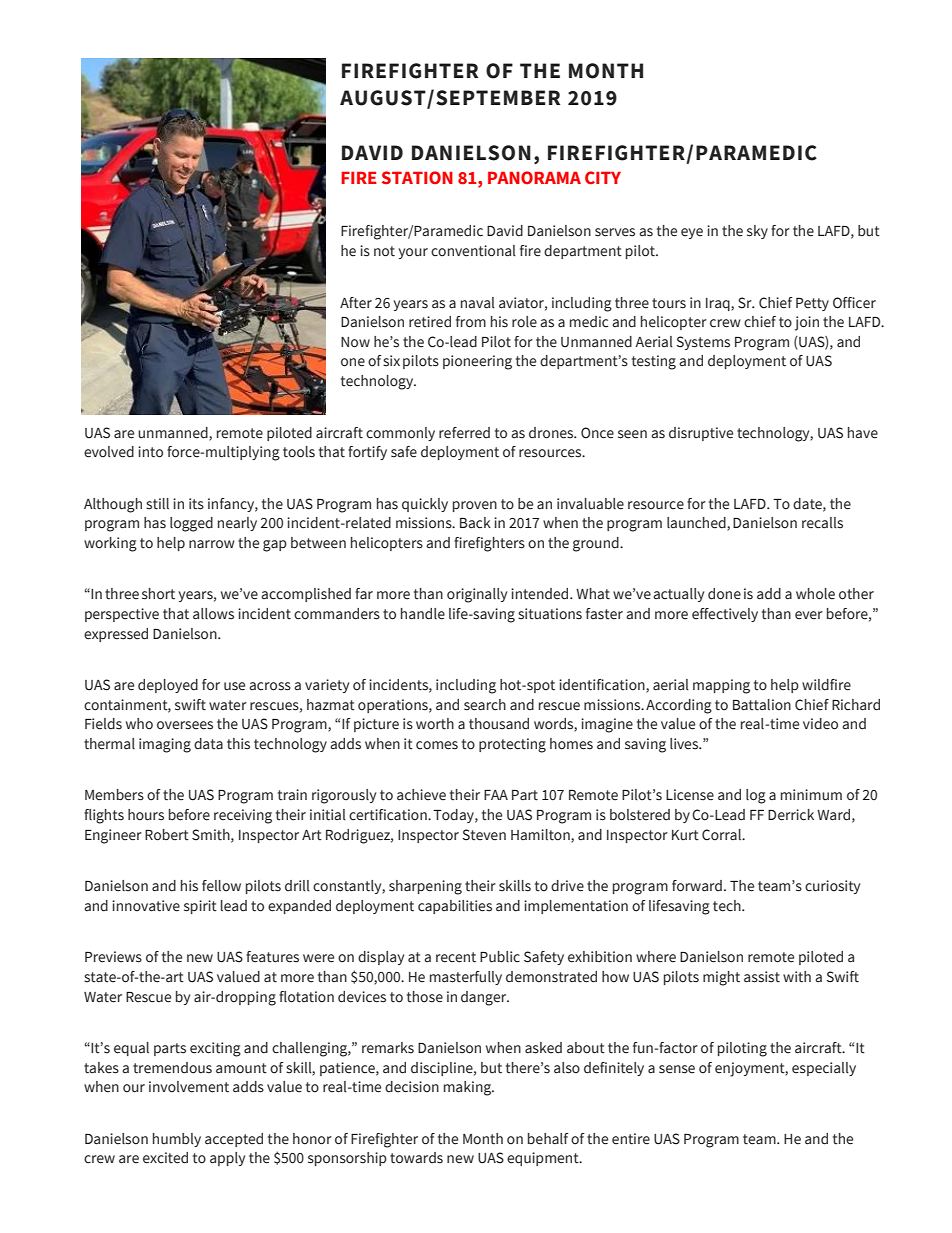  I want to click on capabilities, so click(455, 907).
